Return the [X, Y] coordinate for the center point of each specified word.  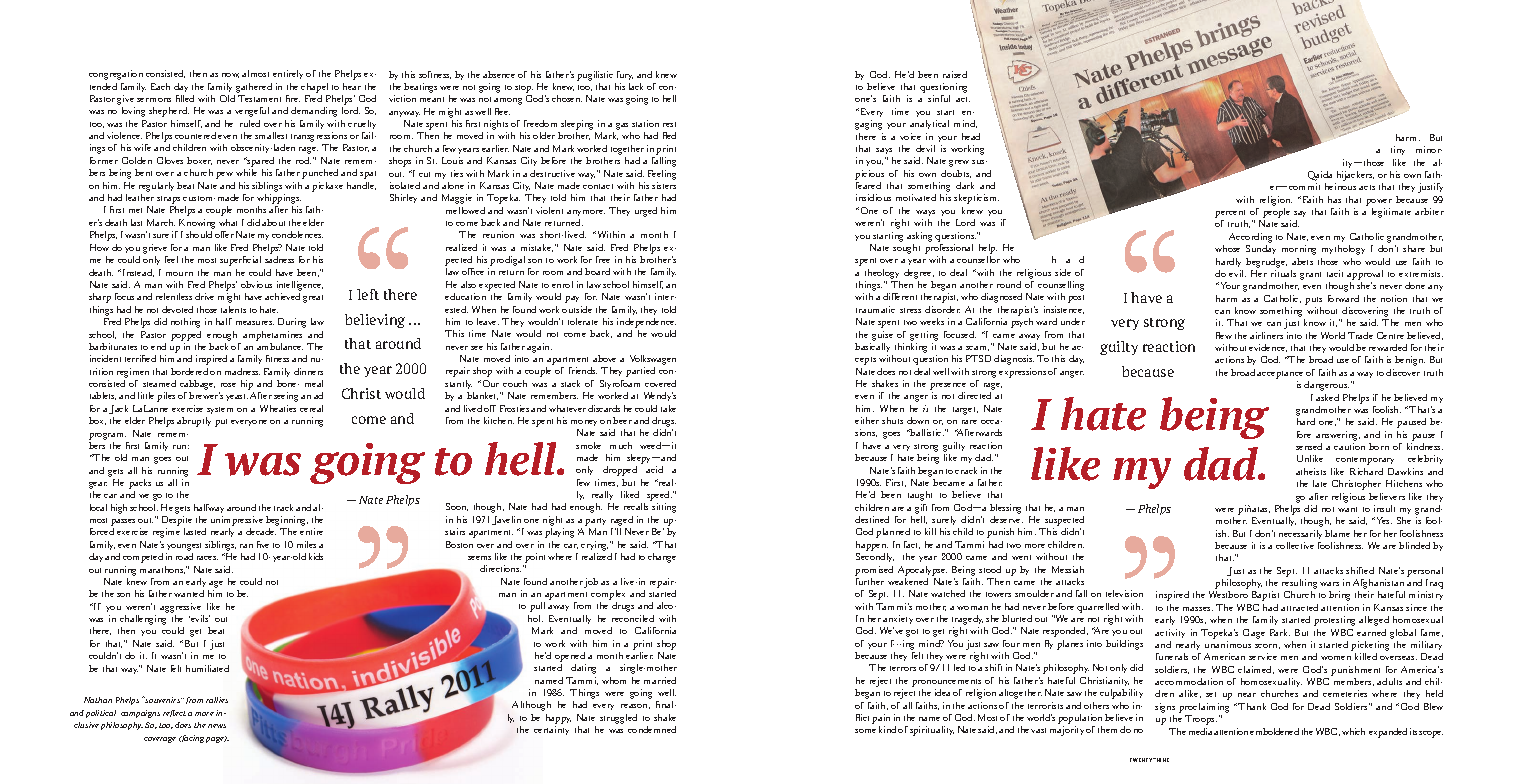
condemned [652, 729]
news [217, 726]
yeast [237, 397]
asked [1327, 397]
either [867, 420]
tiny [1398, 150]
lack [636, 86]
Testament [259, 98]
